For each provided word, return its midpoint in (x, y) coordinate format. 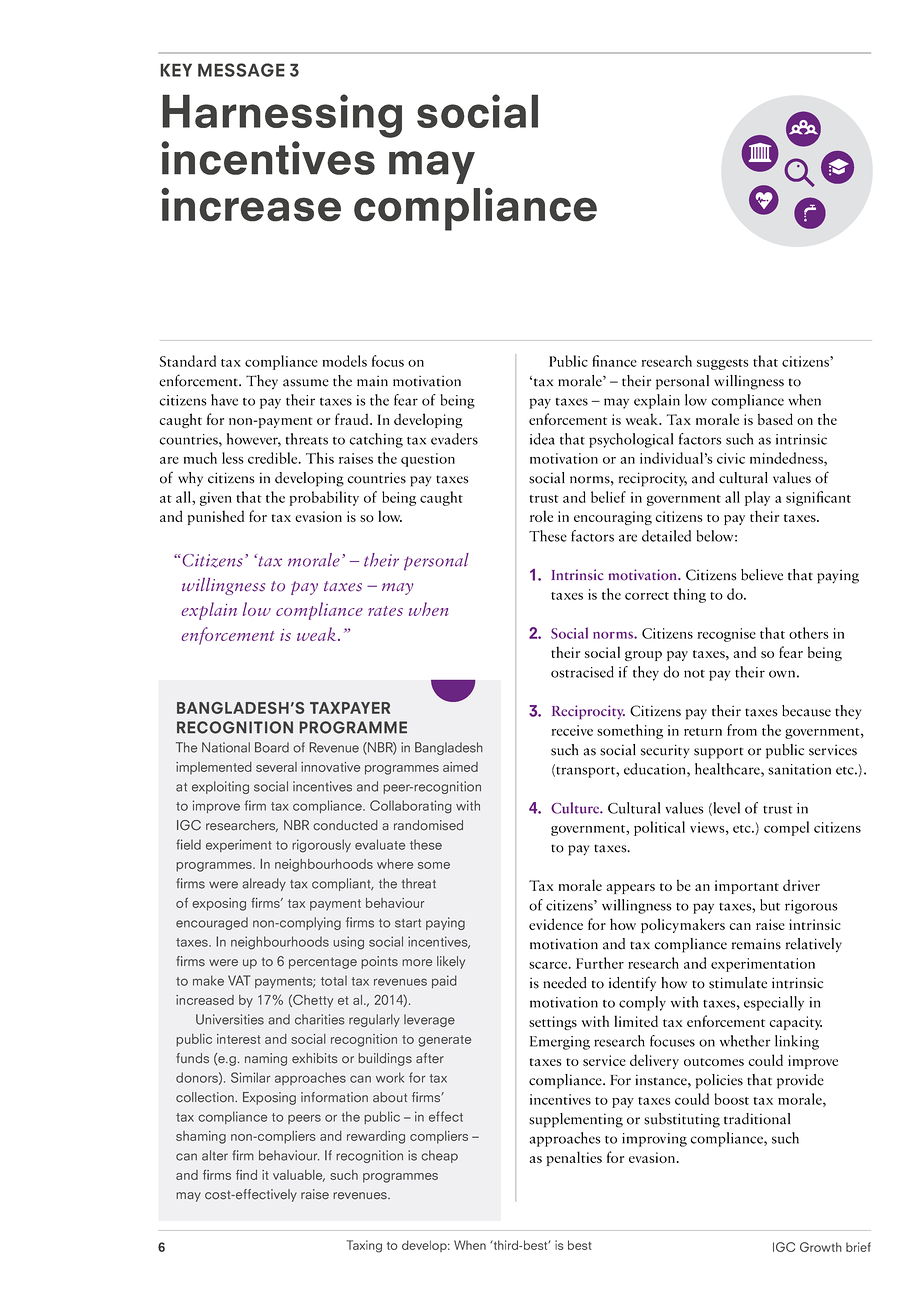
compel (786, 828)
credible (274, 458)
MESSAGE (241, 70)
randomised (428, 825)
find (246, 1174)
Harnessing (282, 116)
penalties (574, 1158)
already (264, 884)
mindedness (787, 459)
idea (542, 439)
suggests (723, 364)
